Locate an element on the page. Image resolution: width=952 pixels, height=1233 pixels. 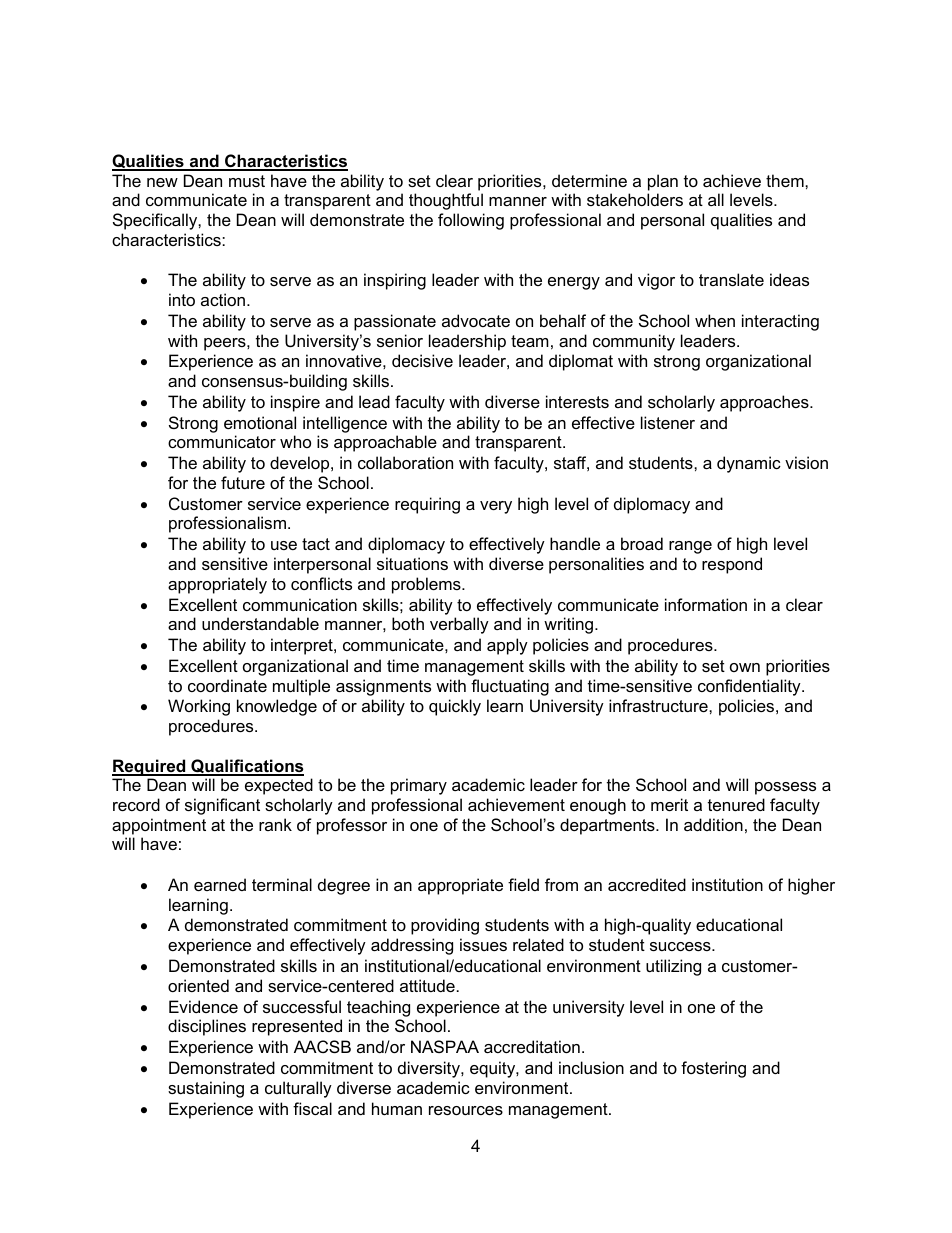
emotional is located at coordinates (260, 422).
